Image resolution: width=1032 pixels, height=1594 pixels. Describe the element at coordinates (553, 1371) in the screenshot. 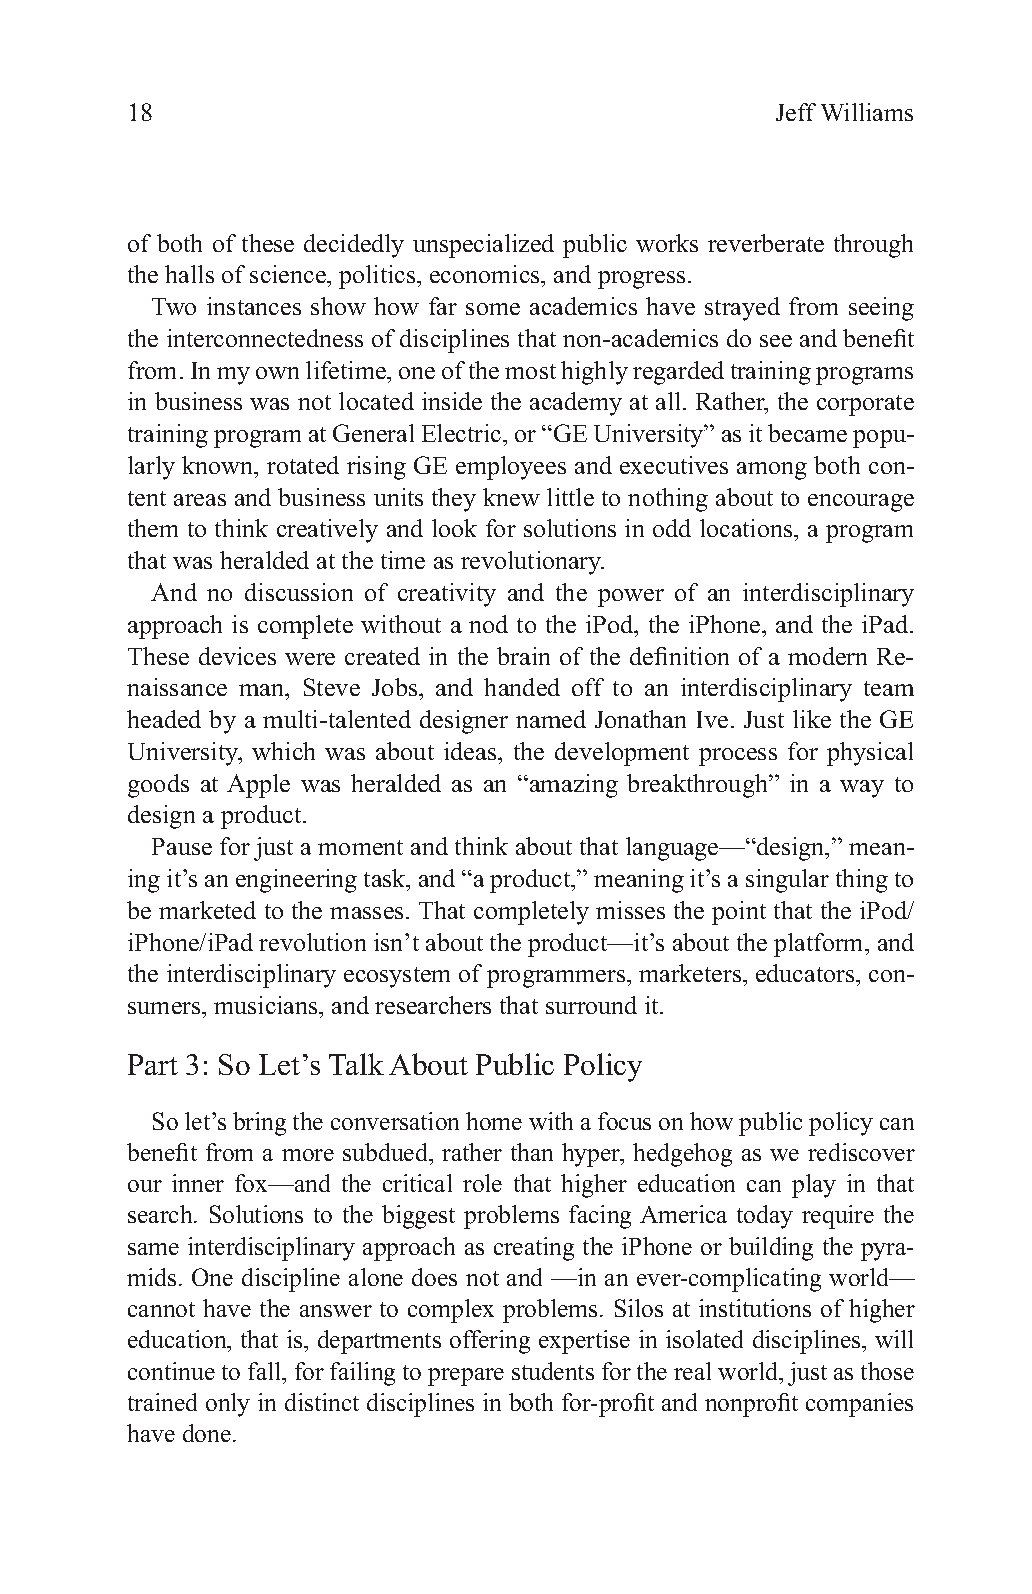

I see `students` at that location.
